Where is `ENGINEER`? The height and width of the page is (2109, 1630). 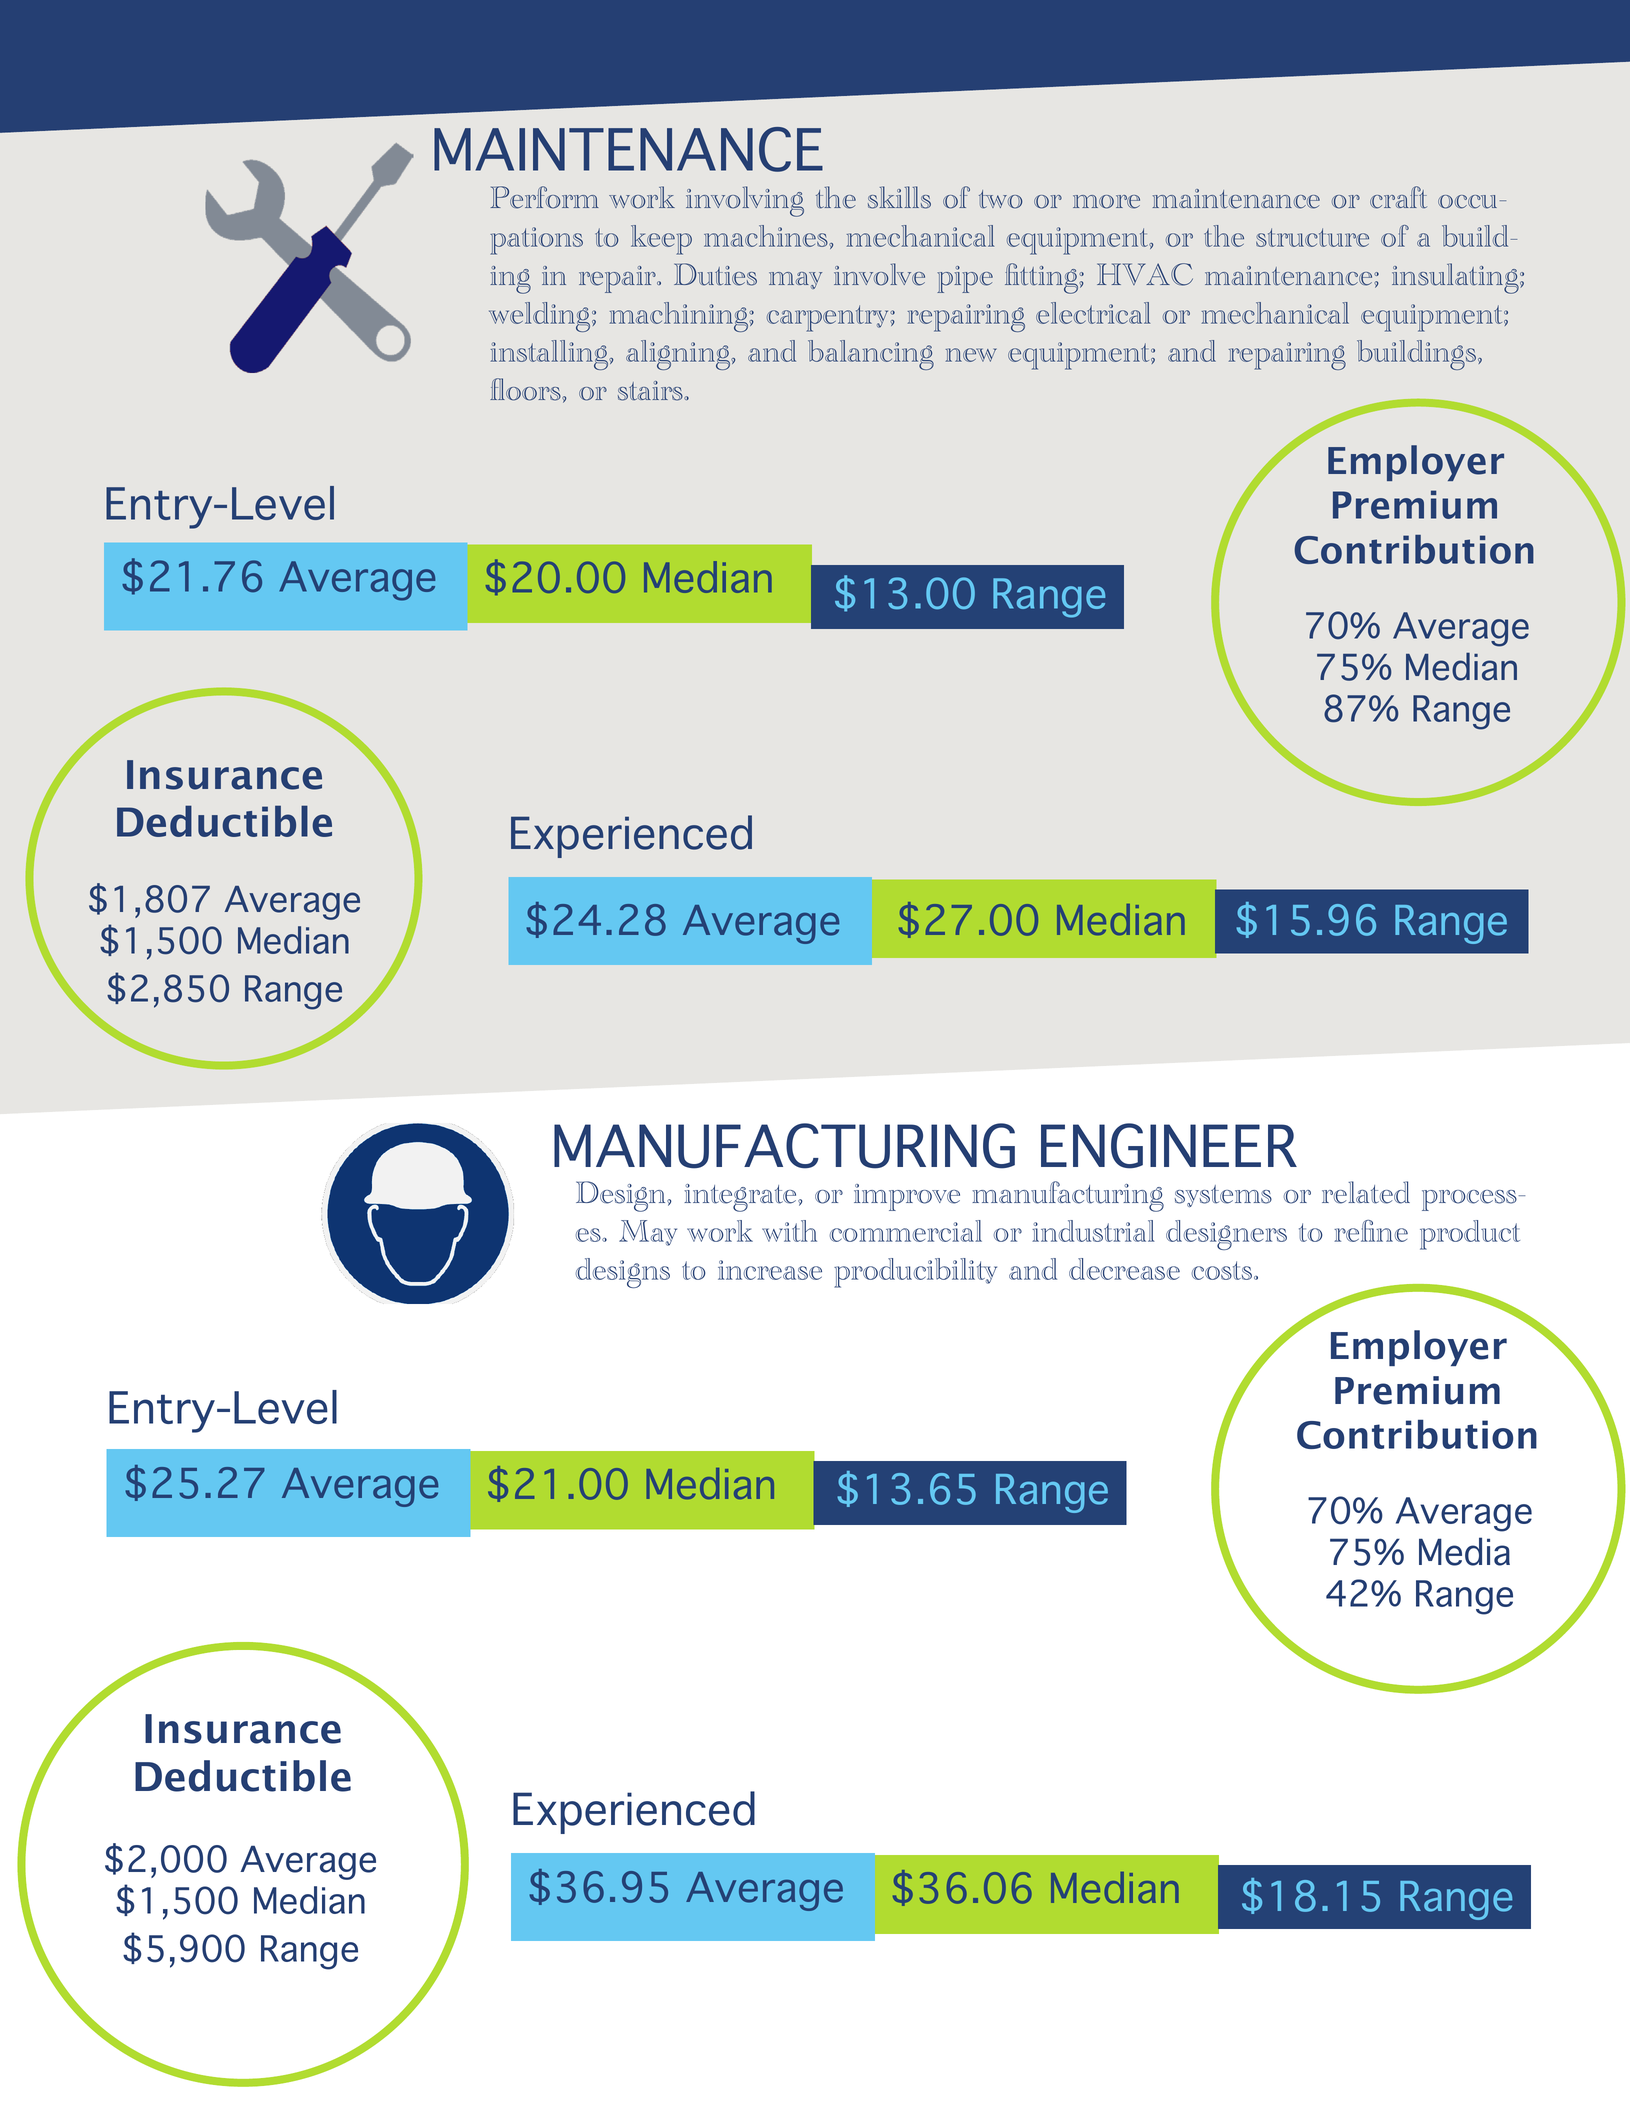
ENGINEER is located at coordinates (1169, 1146).
